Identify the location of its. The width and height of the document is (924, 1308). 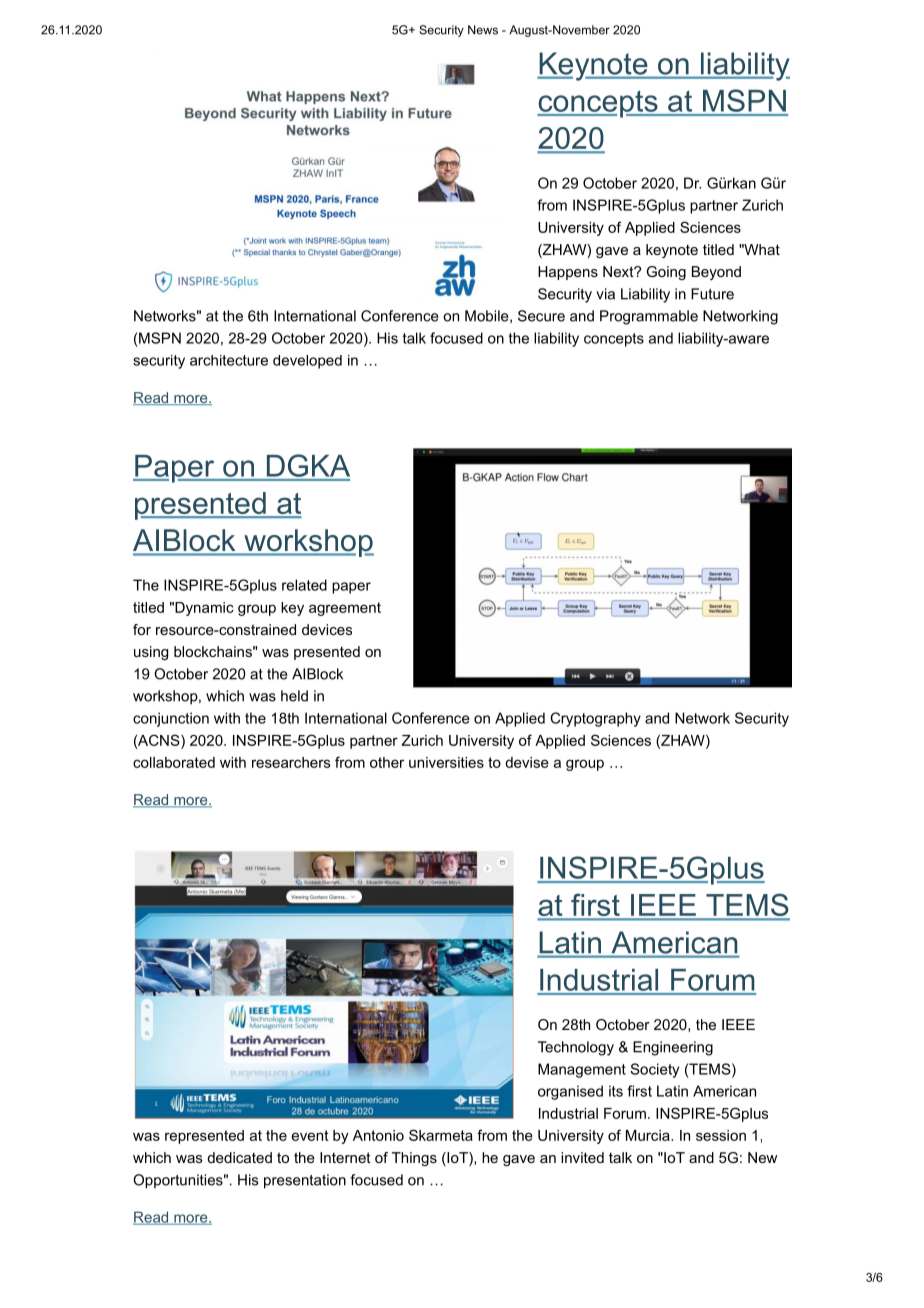
(616, 1091).
